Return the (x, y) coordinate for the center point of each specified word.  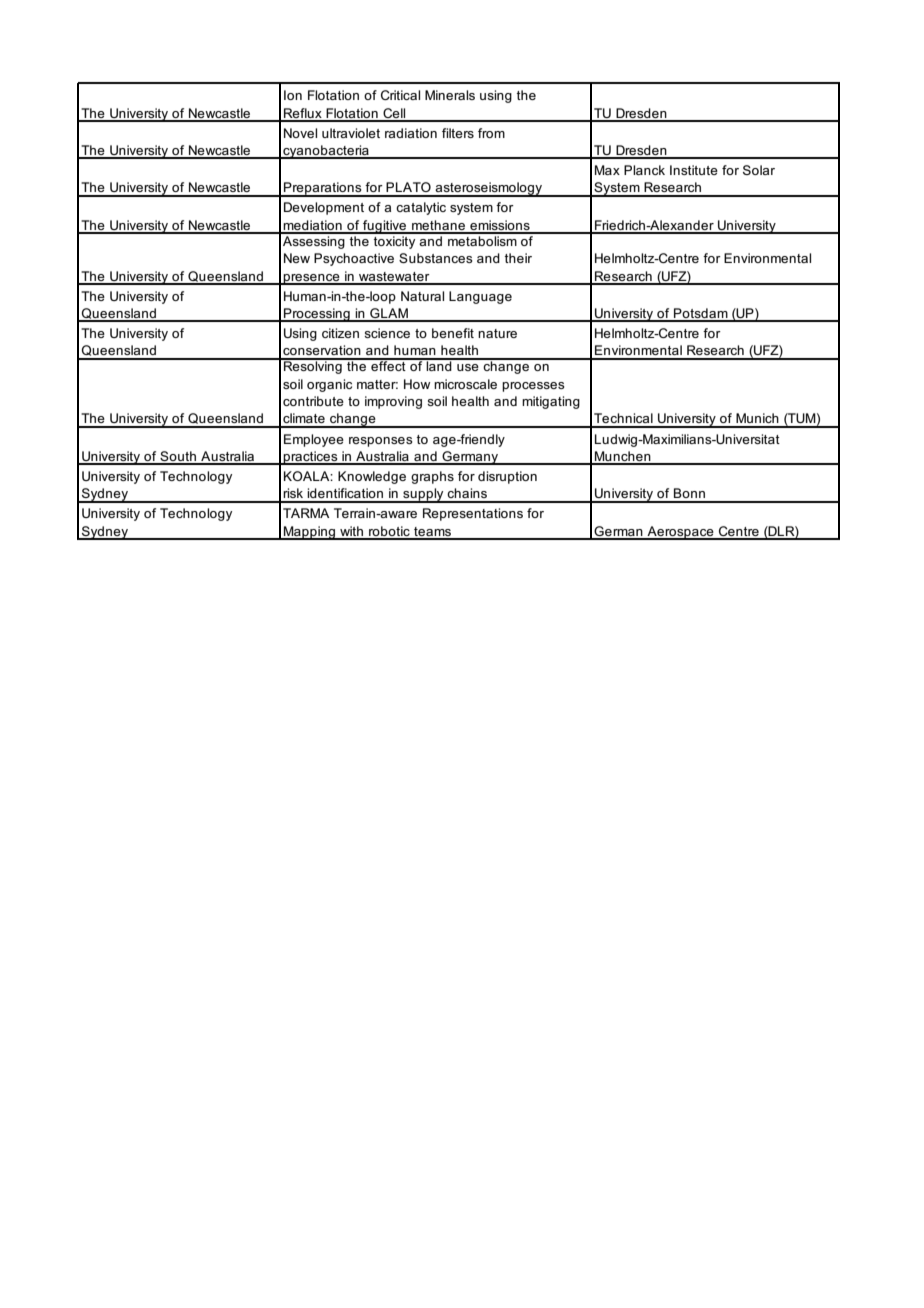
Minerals (450, 95)
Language (480, 297)
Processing (317, 315)
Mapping (310, 533)
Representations (473, 514)
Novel (300, 133)
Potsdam (701, 314)
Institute (694, 170)
